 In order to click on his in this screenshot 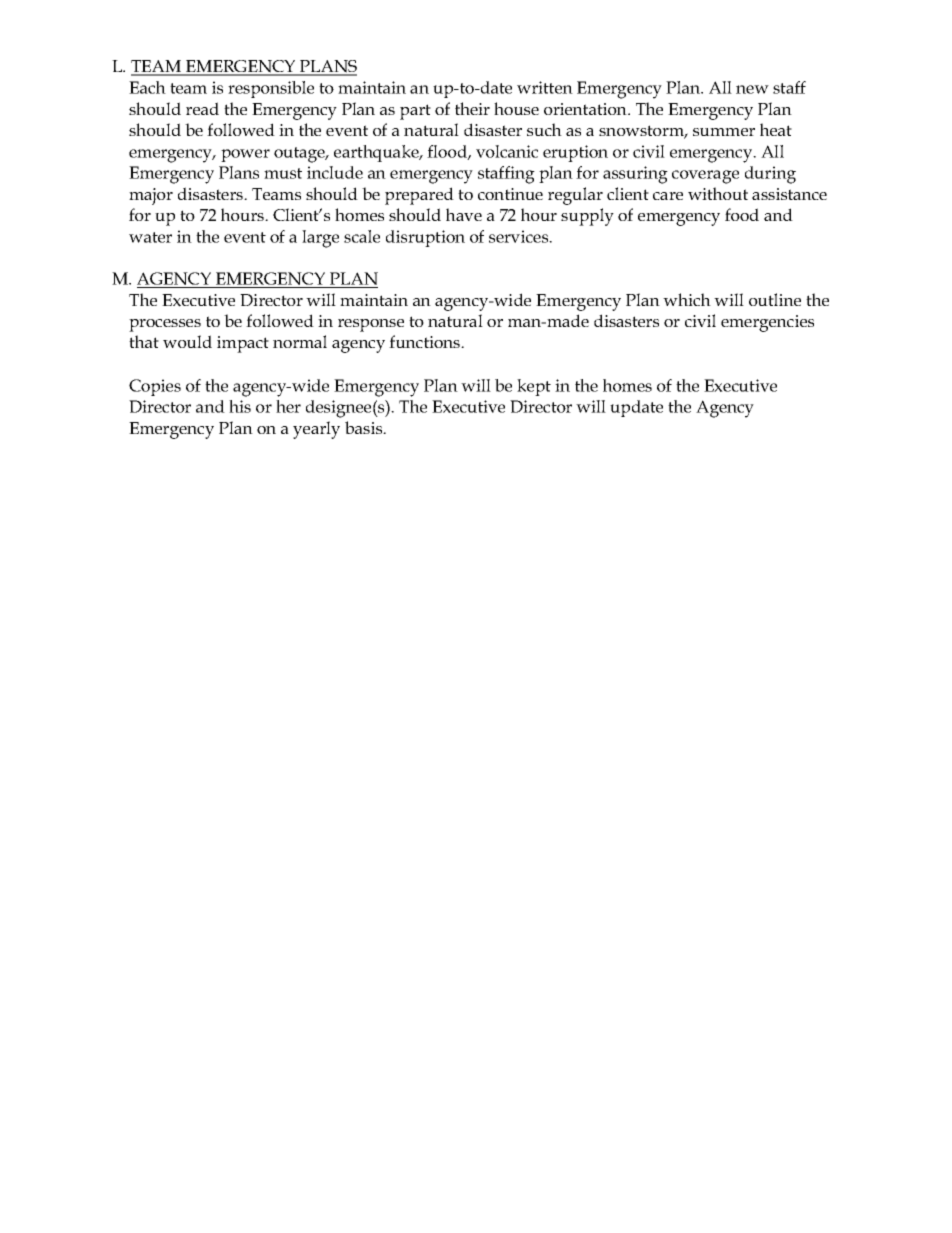, I will do `click(240, 406)`.
